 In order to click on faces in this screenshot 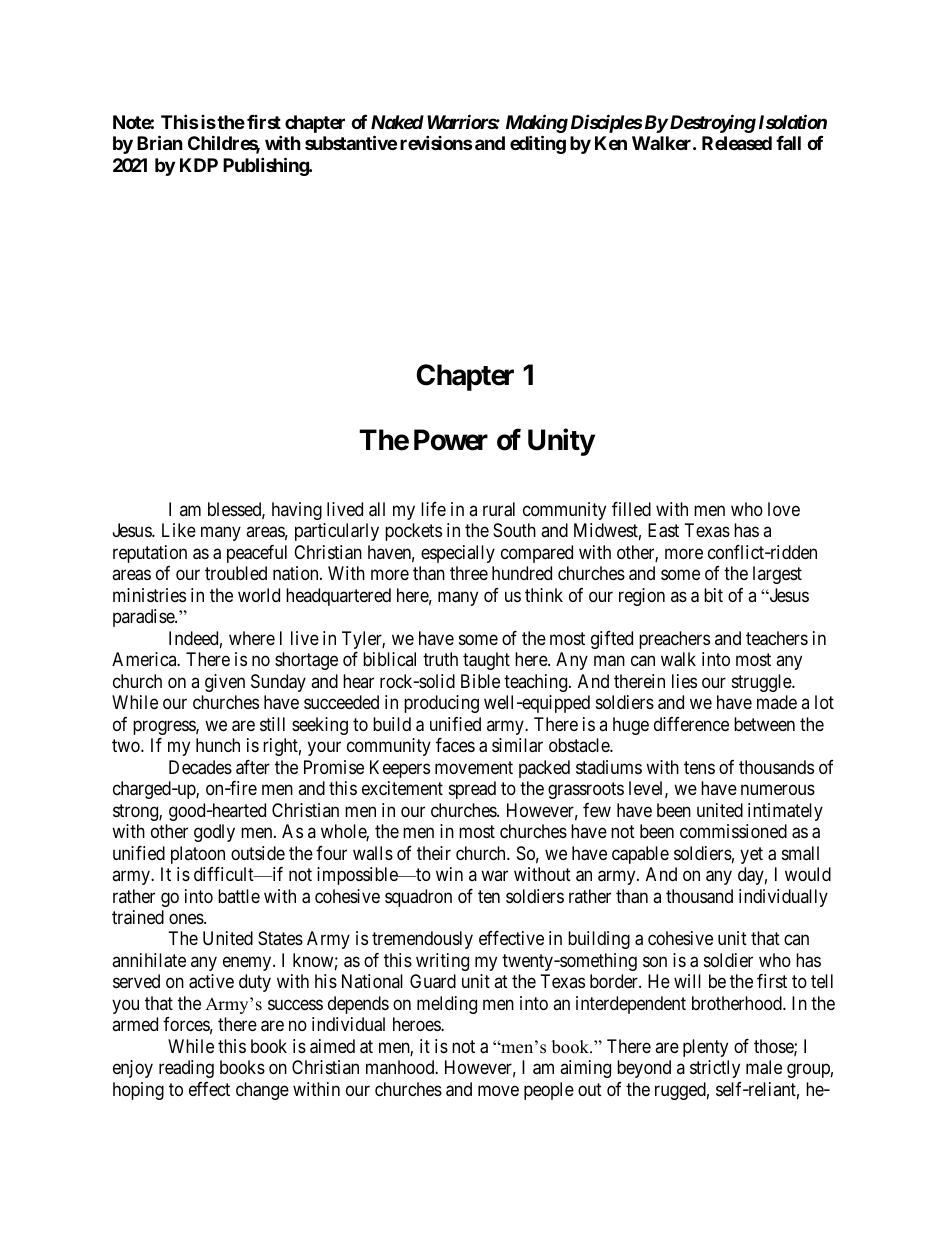, I will do `click(455, 745)`.
